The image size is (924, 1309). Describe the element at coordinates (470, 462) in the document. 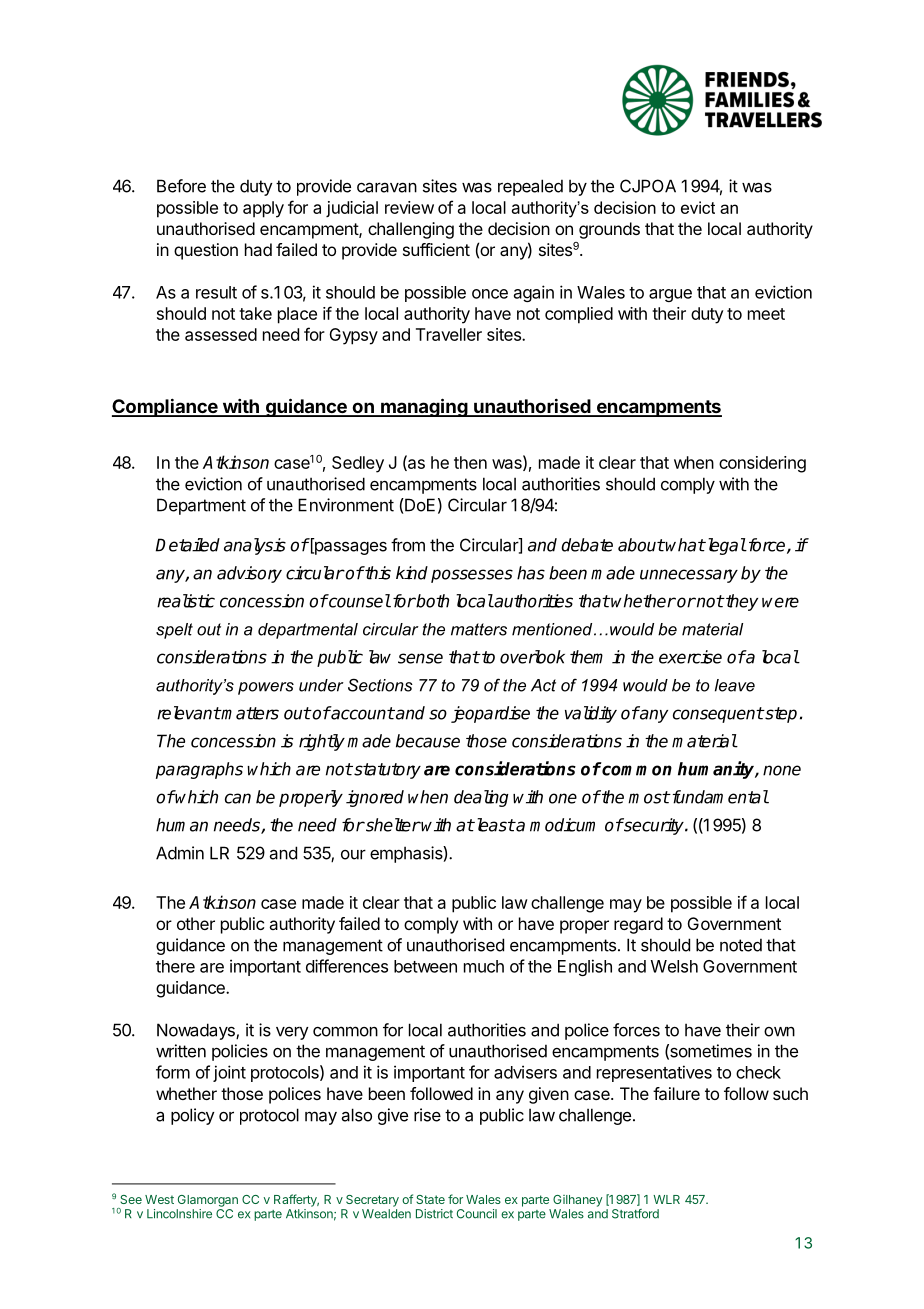

I see `then` at that location.
